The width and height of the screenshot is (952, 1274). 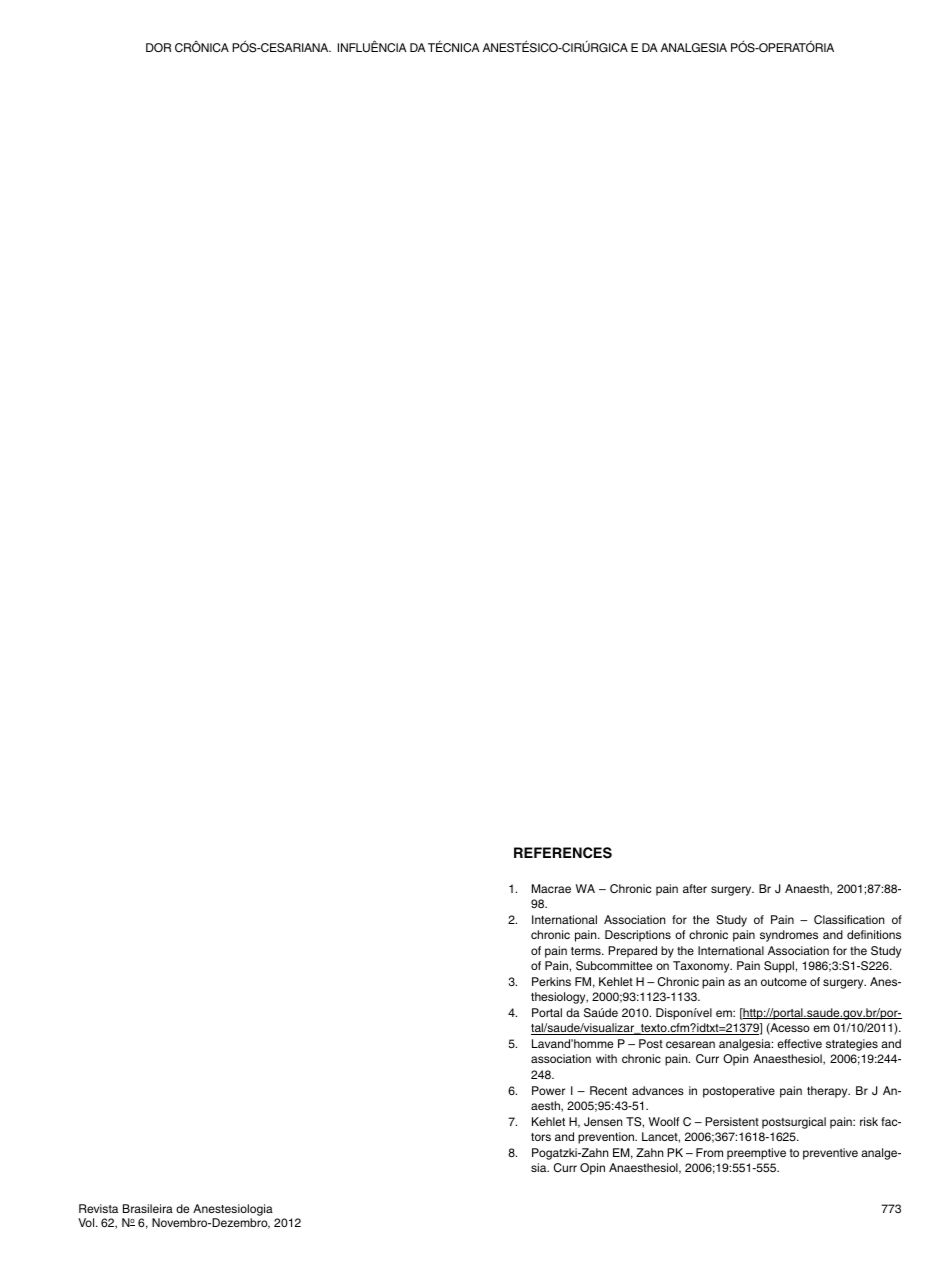 I want to click on Perkins, so click(x=551, y=981).
